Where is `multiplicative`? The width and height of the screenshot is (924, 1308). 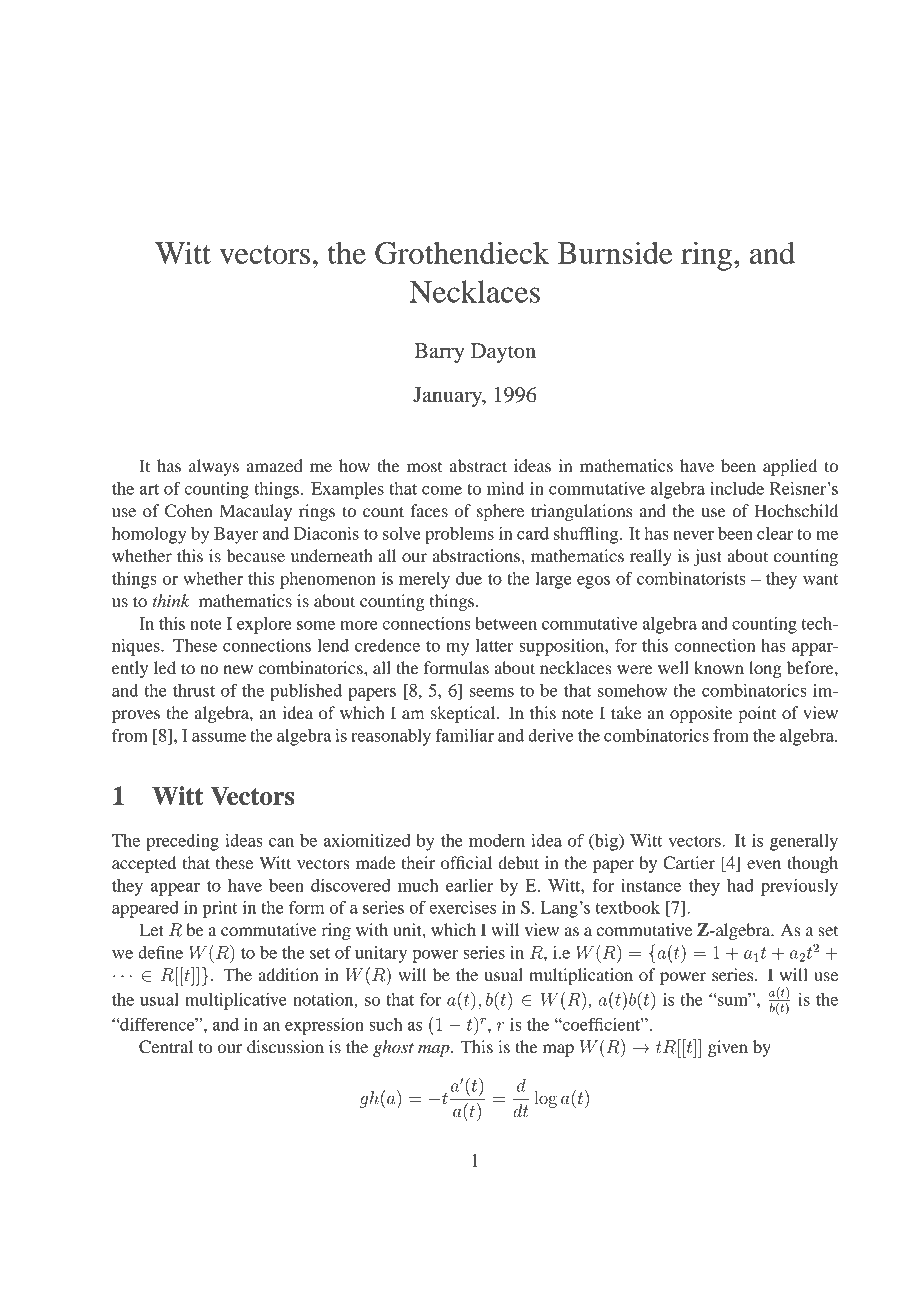 multiplicative is located at coordinates (236, 1001).
